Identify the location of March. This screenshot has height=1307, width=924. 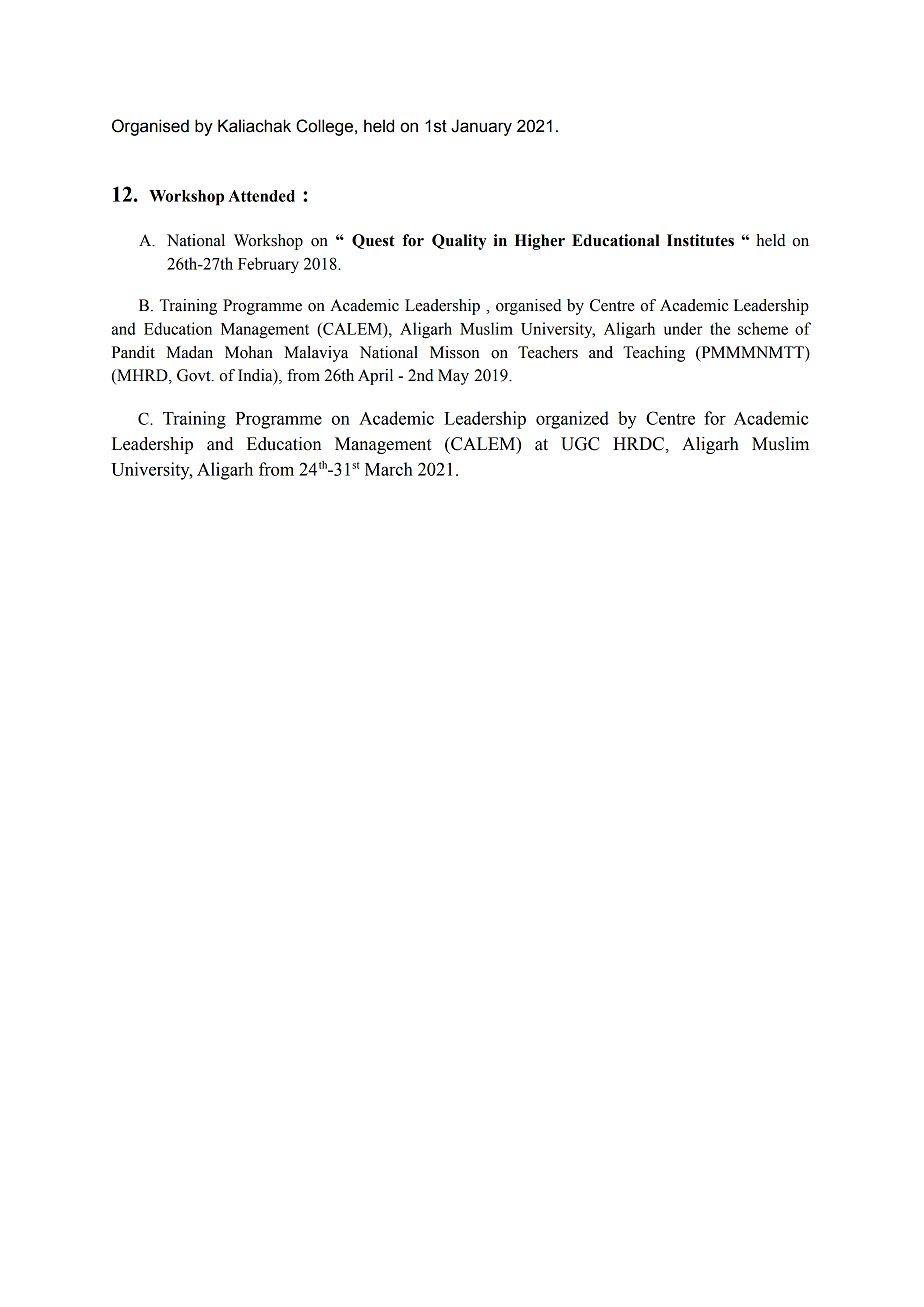
(389, 469).
